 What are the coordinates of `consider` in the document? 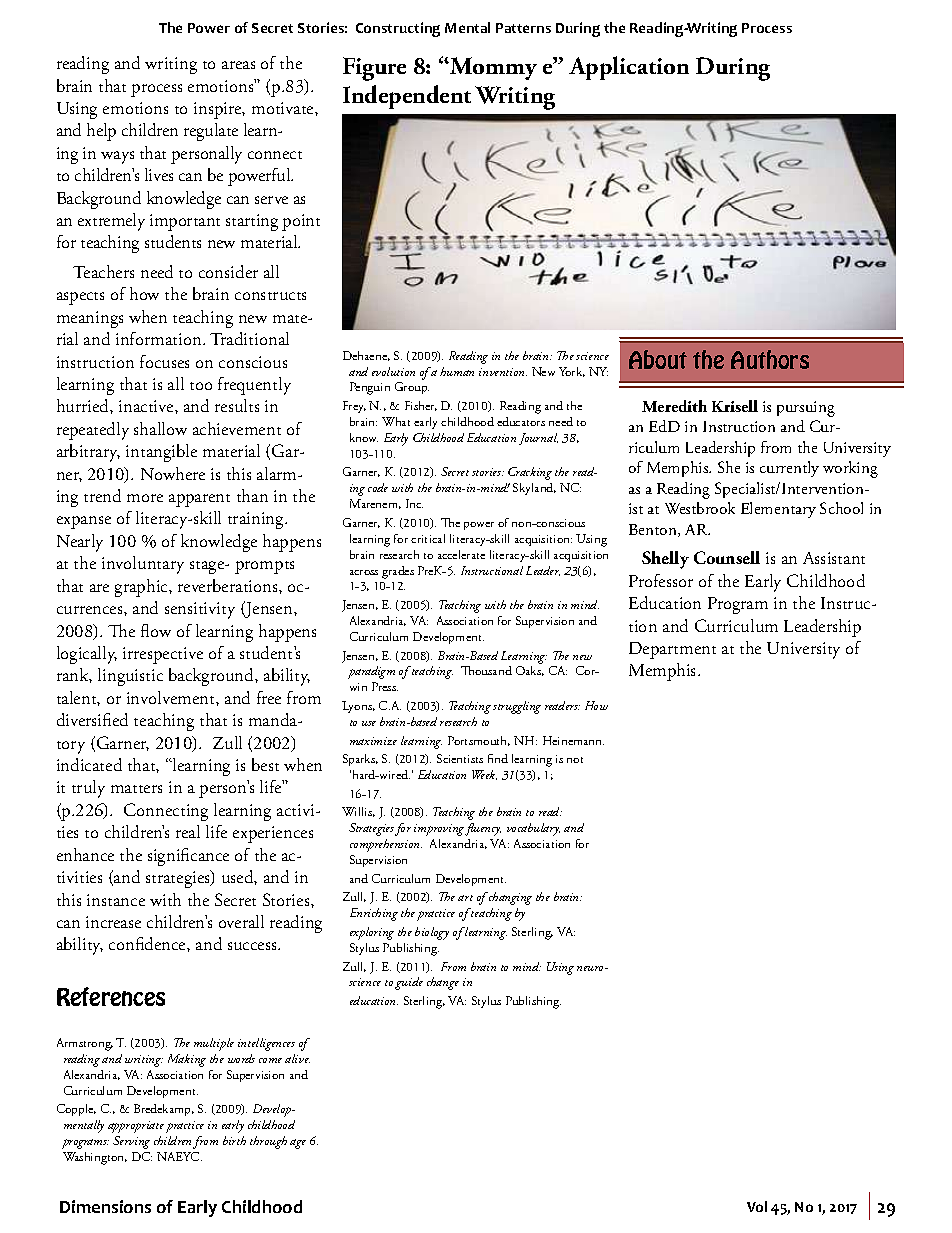 It's located at (228, 271).
